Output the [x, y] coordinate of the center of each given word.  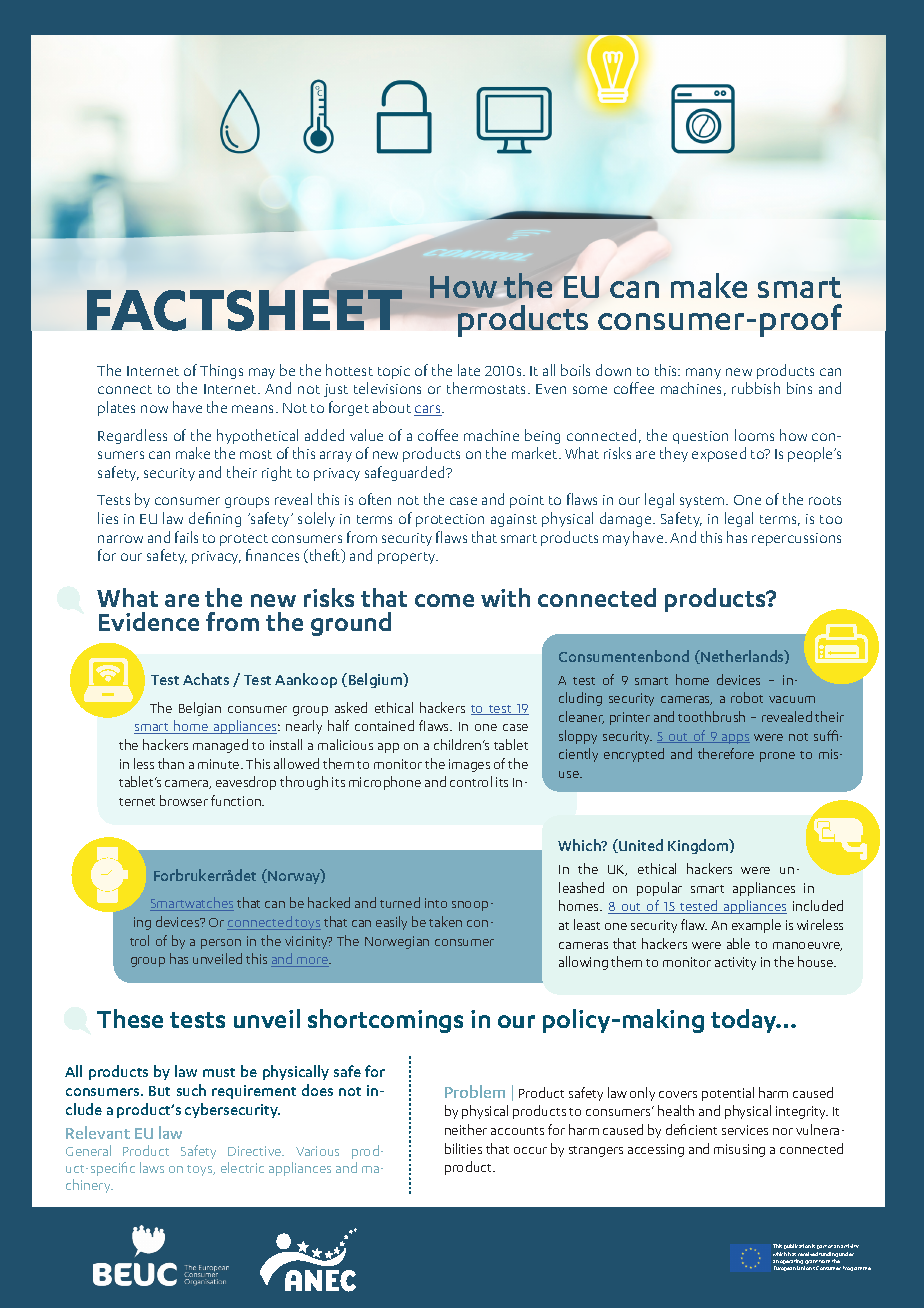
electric [242, 1167]
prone [777, 757]
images [469, 765]
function [237, 800]
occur [530, 1150]
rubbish [756, 388]
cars [428, 410]
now [154, 409]
